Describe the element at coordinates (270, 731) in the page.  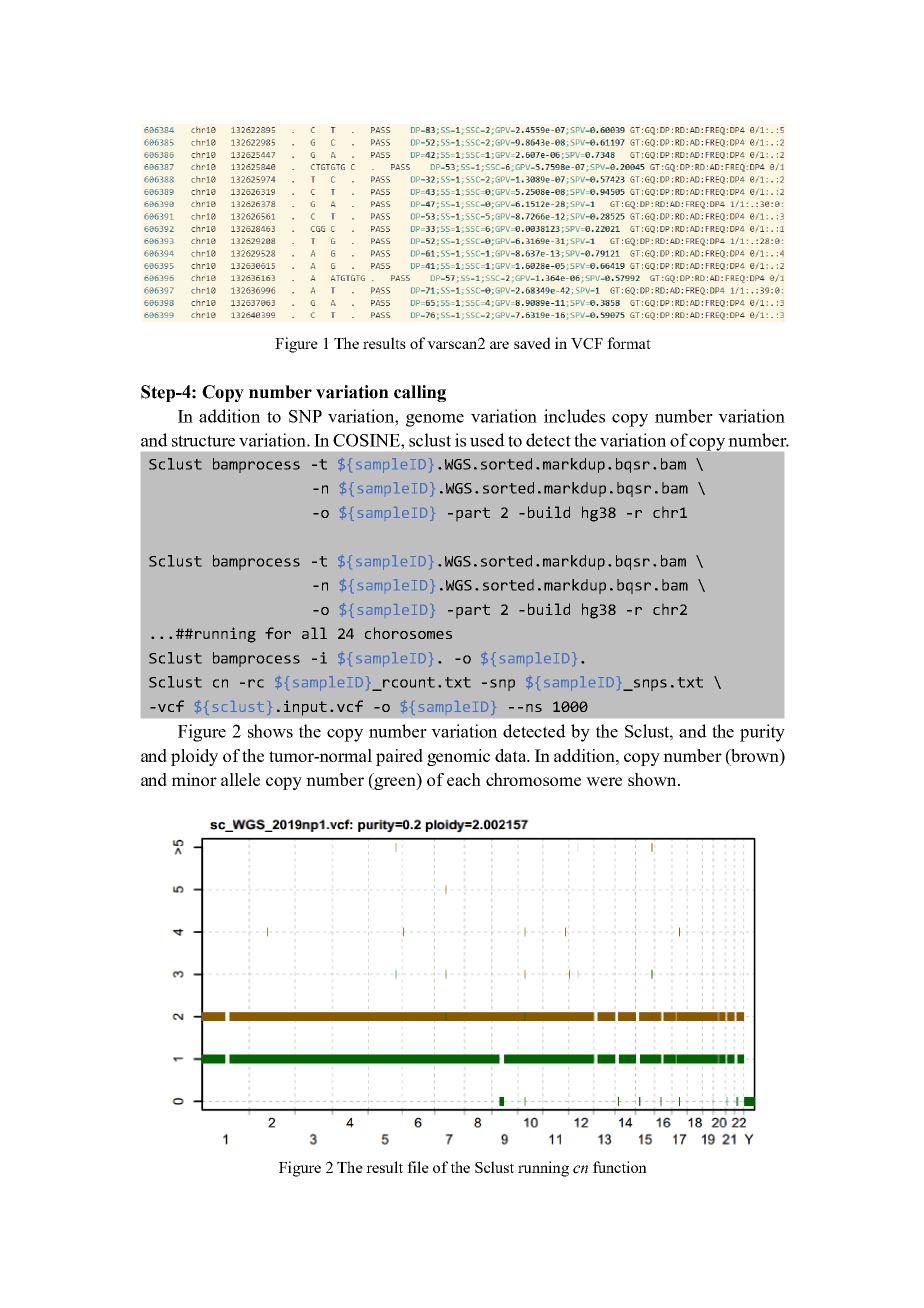
I see `shows` at that location.
